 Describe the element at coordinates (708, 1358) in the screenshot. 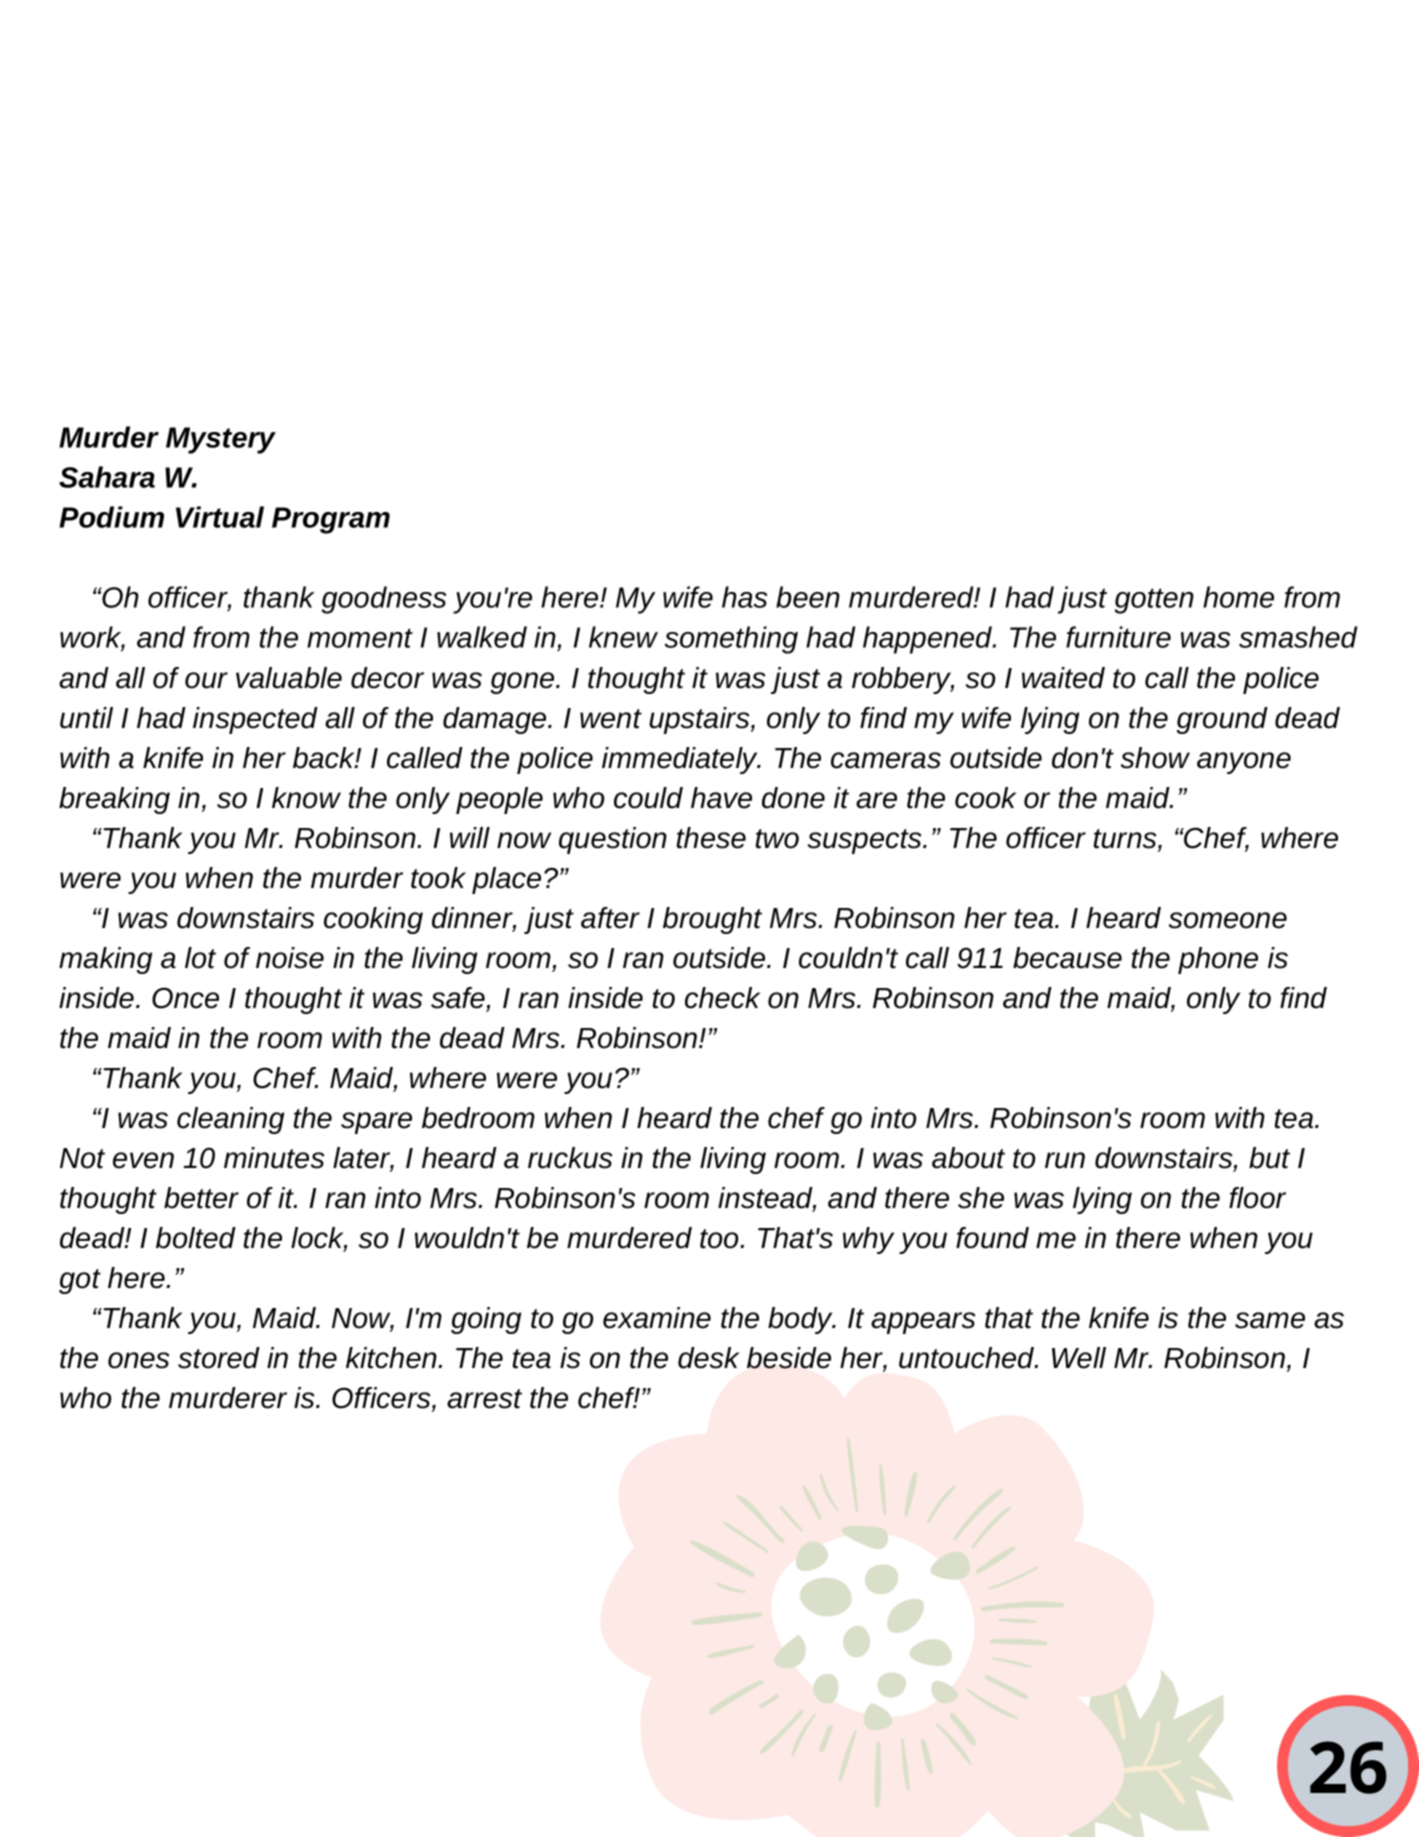

I see `desk` at that location.
